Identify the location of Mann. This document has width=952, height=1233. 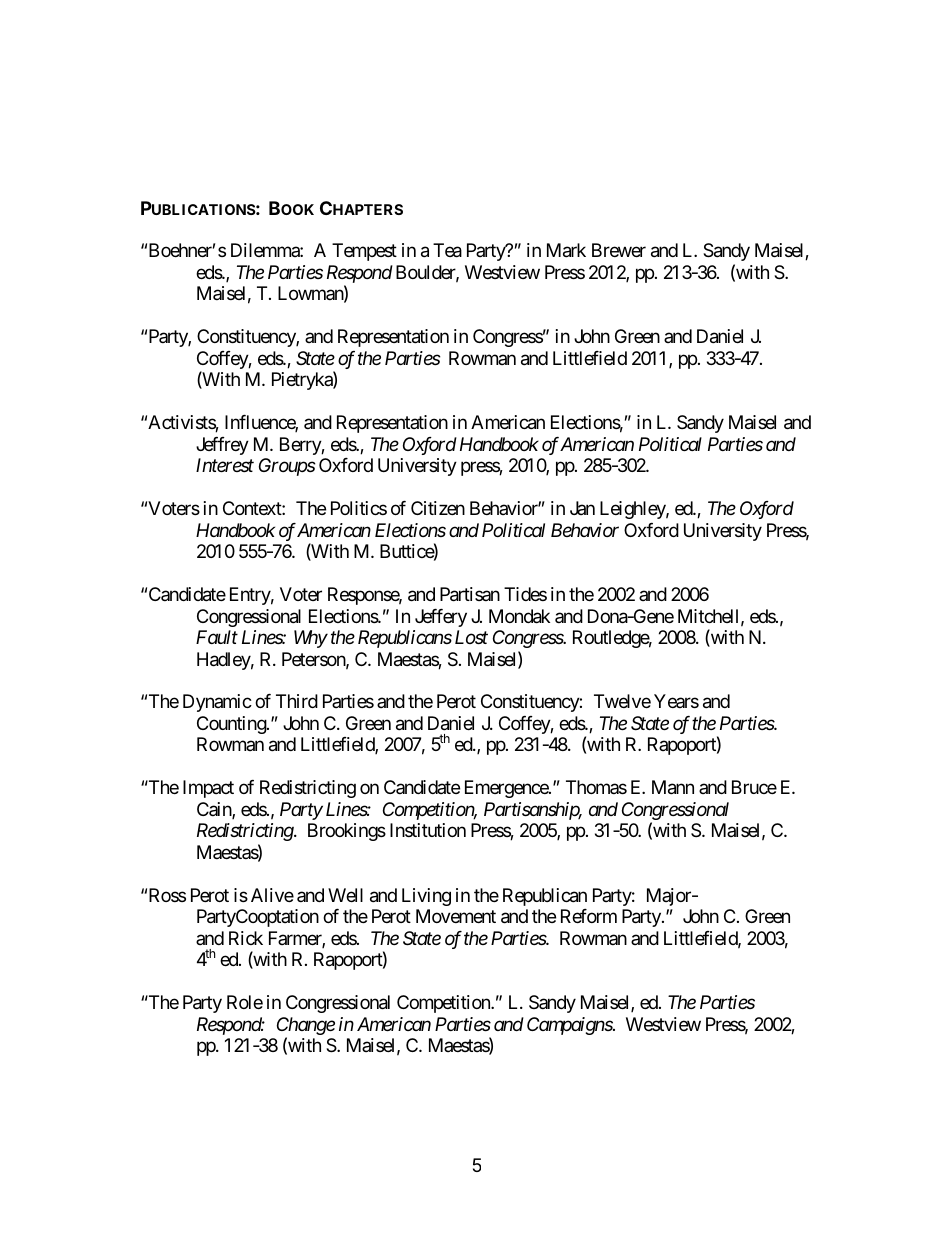
(673, 787).
